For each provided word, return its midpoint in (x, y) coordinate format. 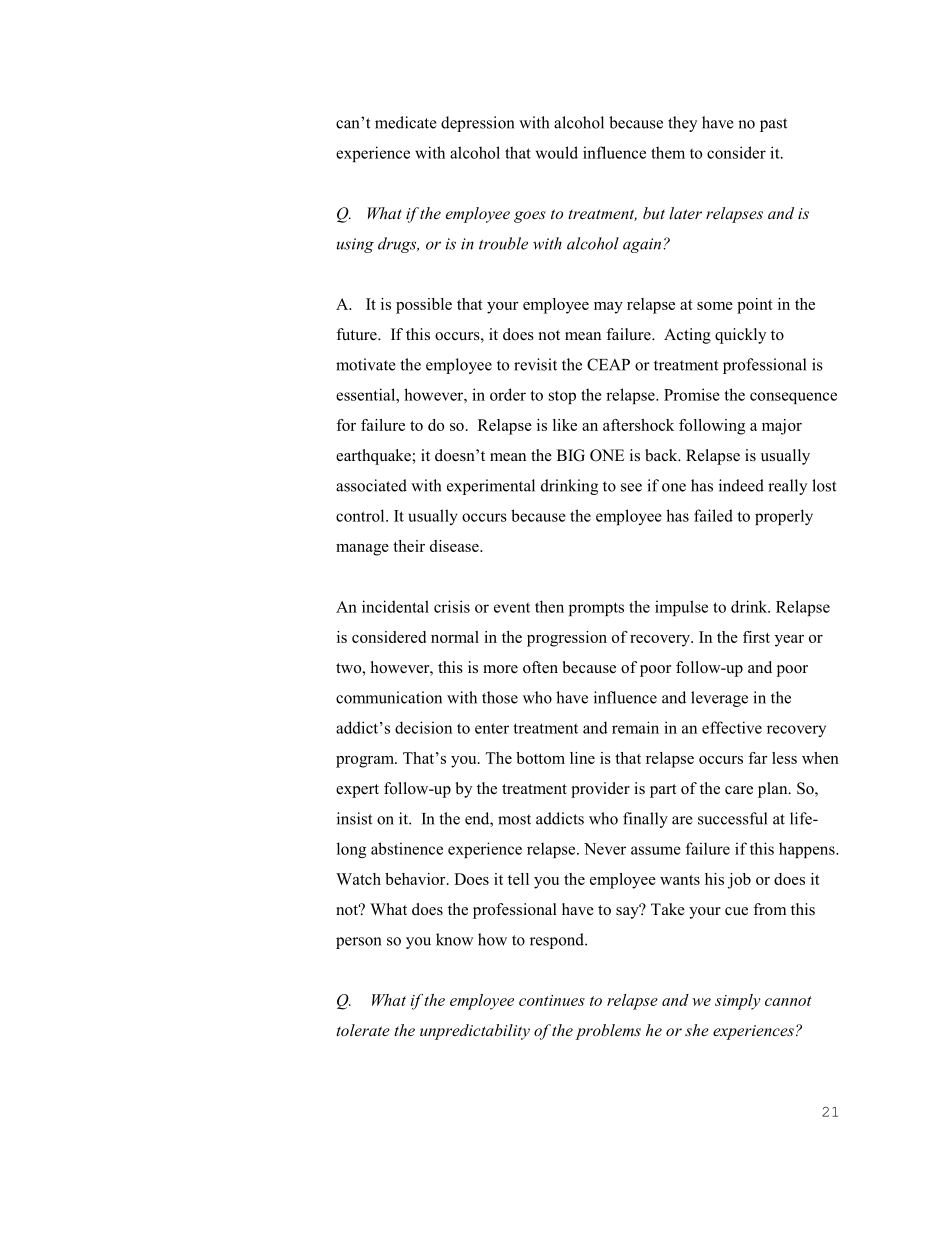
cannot (788, 1001)
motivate (366, 364)
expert (357, 791)
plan (774, 790)
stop (562, 397)
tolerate (363, 1030)
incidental (395, 606)
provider (600, 790)
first (756, 637)
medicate (406, 122)
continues (552, 1000)
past (773, 125)
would (557, 152)
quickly (740, 336)
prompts (596, 609)
